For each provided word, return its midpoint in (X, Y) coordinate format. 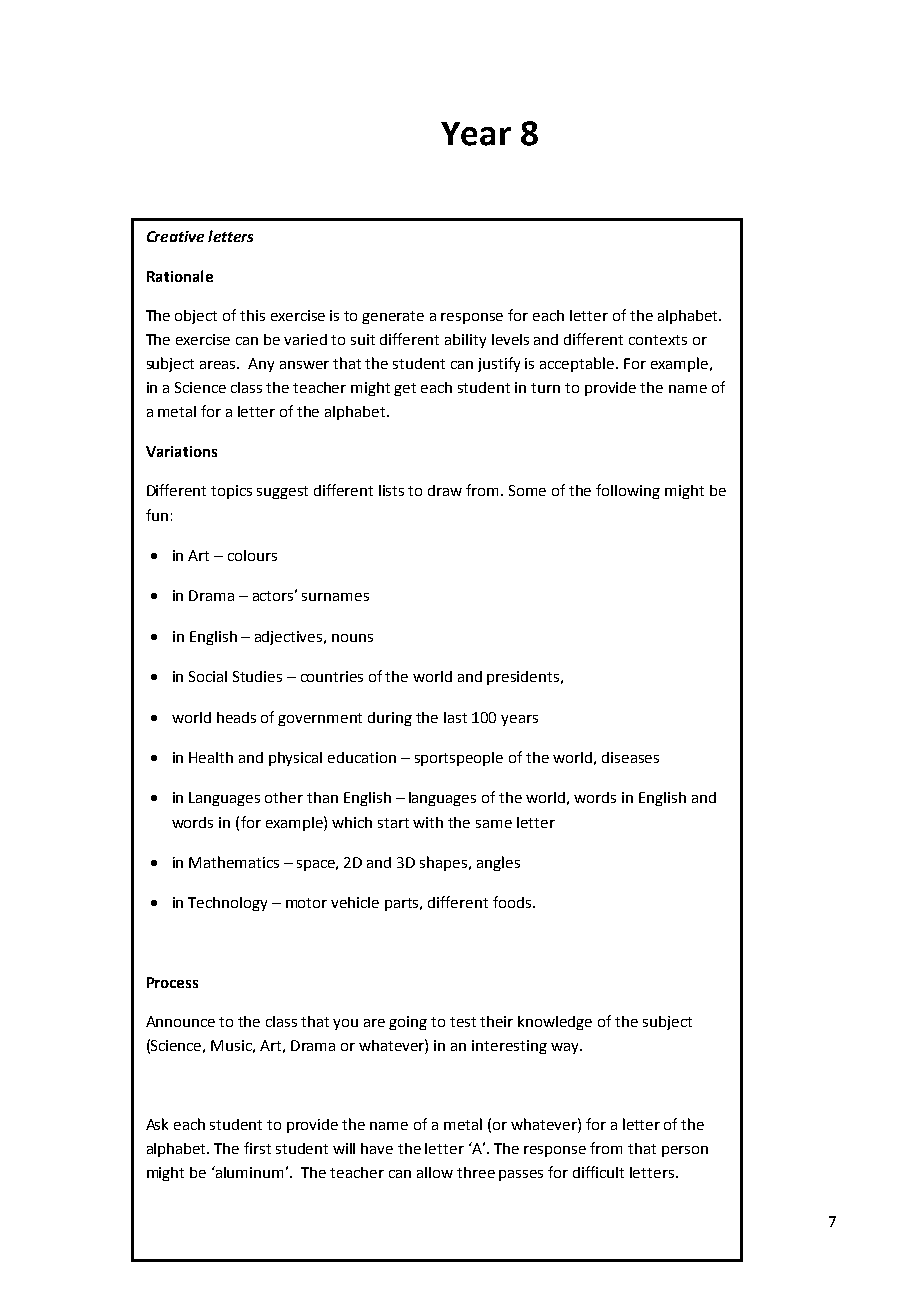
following (628, 491)
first (257, 1148)
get (405, 389)
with (428, 822)
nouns (352, 638)
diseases (630, 757)
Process (172, 982)
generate (393, 317)
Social (208, 676)
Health (211, 757)
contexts (658, 340)
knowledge (555, 1023)
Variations (181, 451)
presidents (524, 678)
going (408, 1023)
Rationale (180, 276)
